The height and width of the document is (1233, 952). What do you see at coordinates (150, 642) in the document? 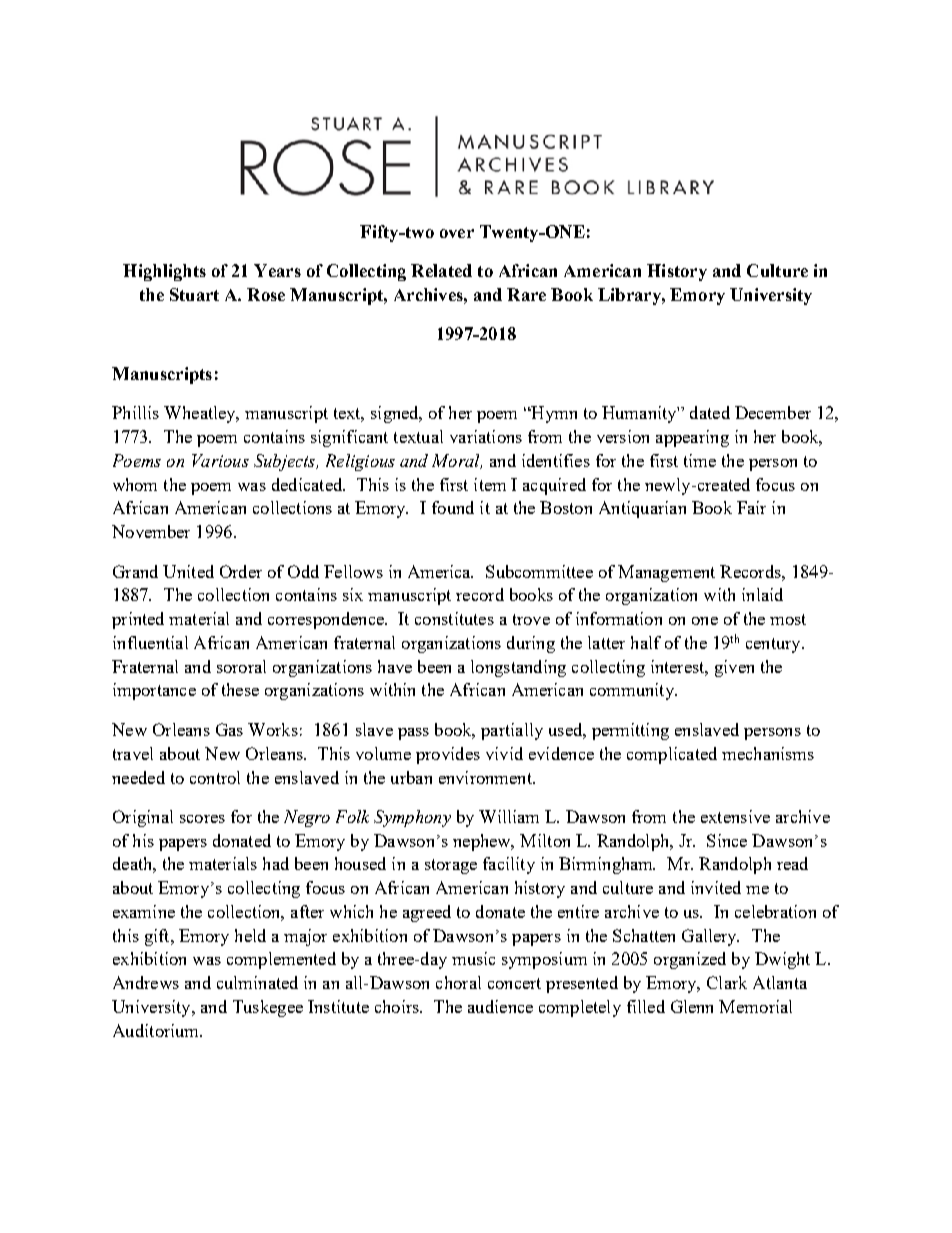
I see `influential` at bounding box center [150, 642].
